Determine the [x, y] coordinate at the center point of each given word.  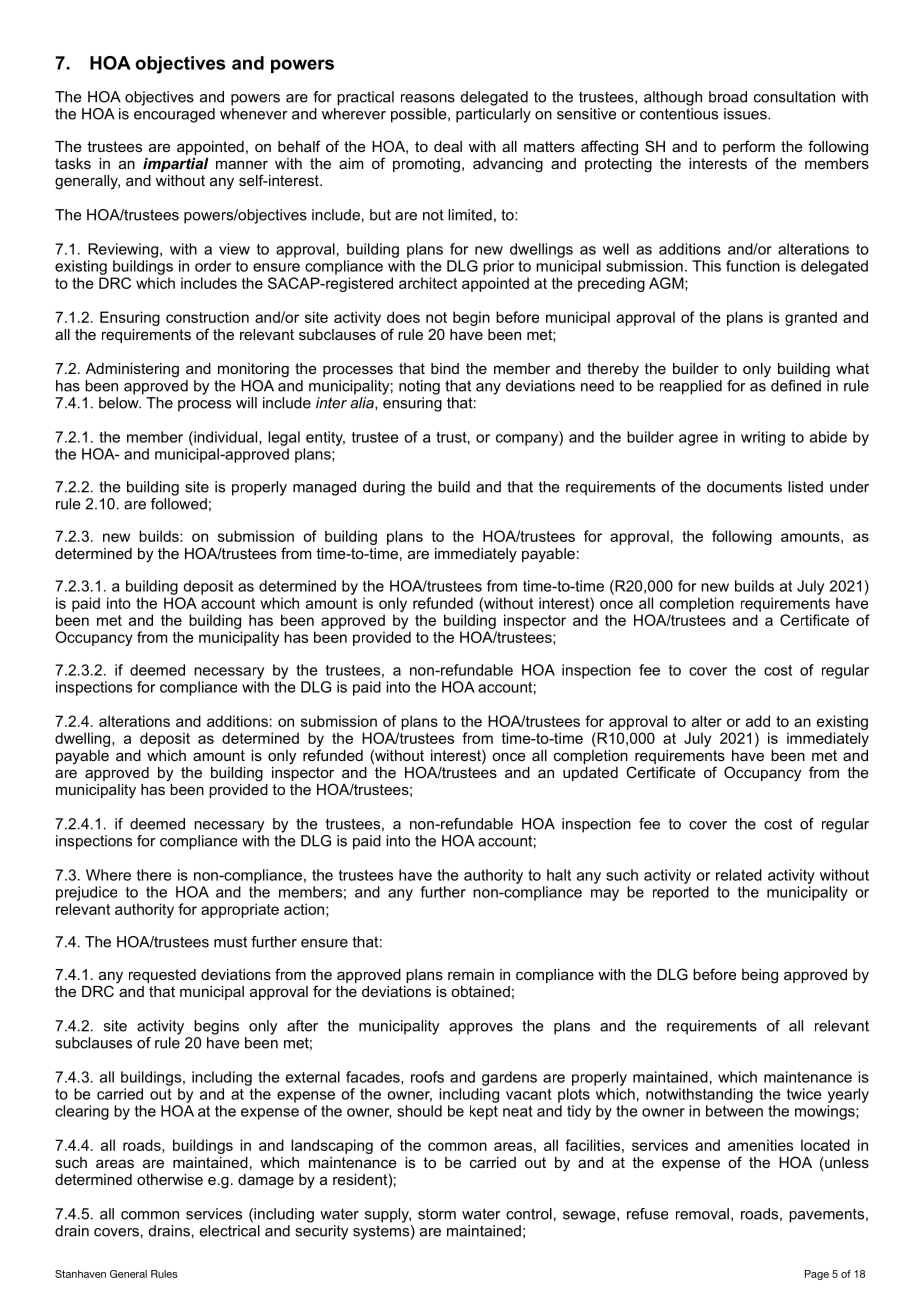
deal [448, 146]
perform [749, 147]
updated [590, 774]
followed [179, 502]
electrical [230, 1231]
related [739, 875]
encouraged [174, 115]
